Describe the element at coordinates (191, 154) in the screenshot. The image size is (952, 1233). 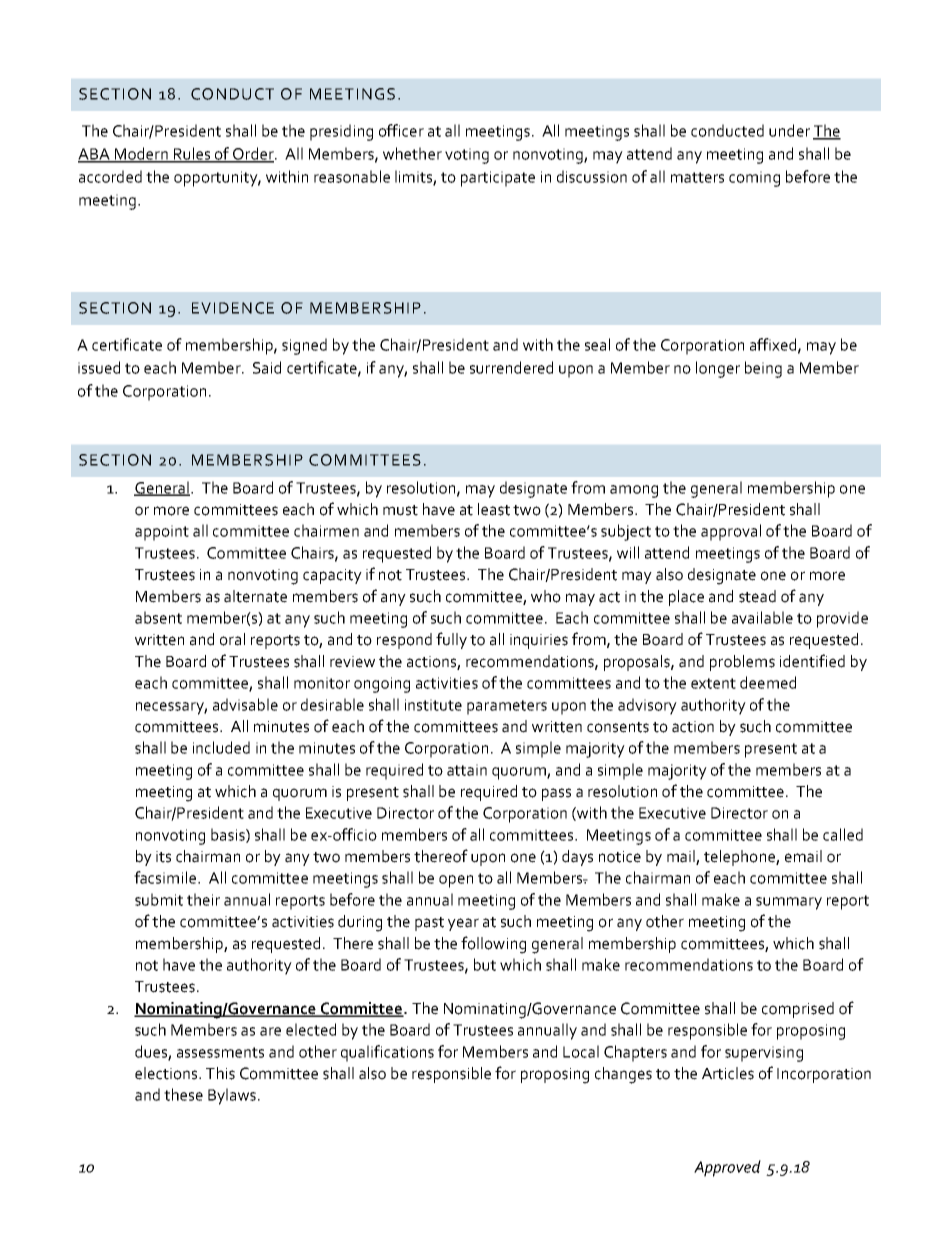
I see `Rules` at that location.
